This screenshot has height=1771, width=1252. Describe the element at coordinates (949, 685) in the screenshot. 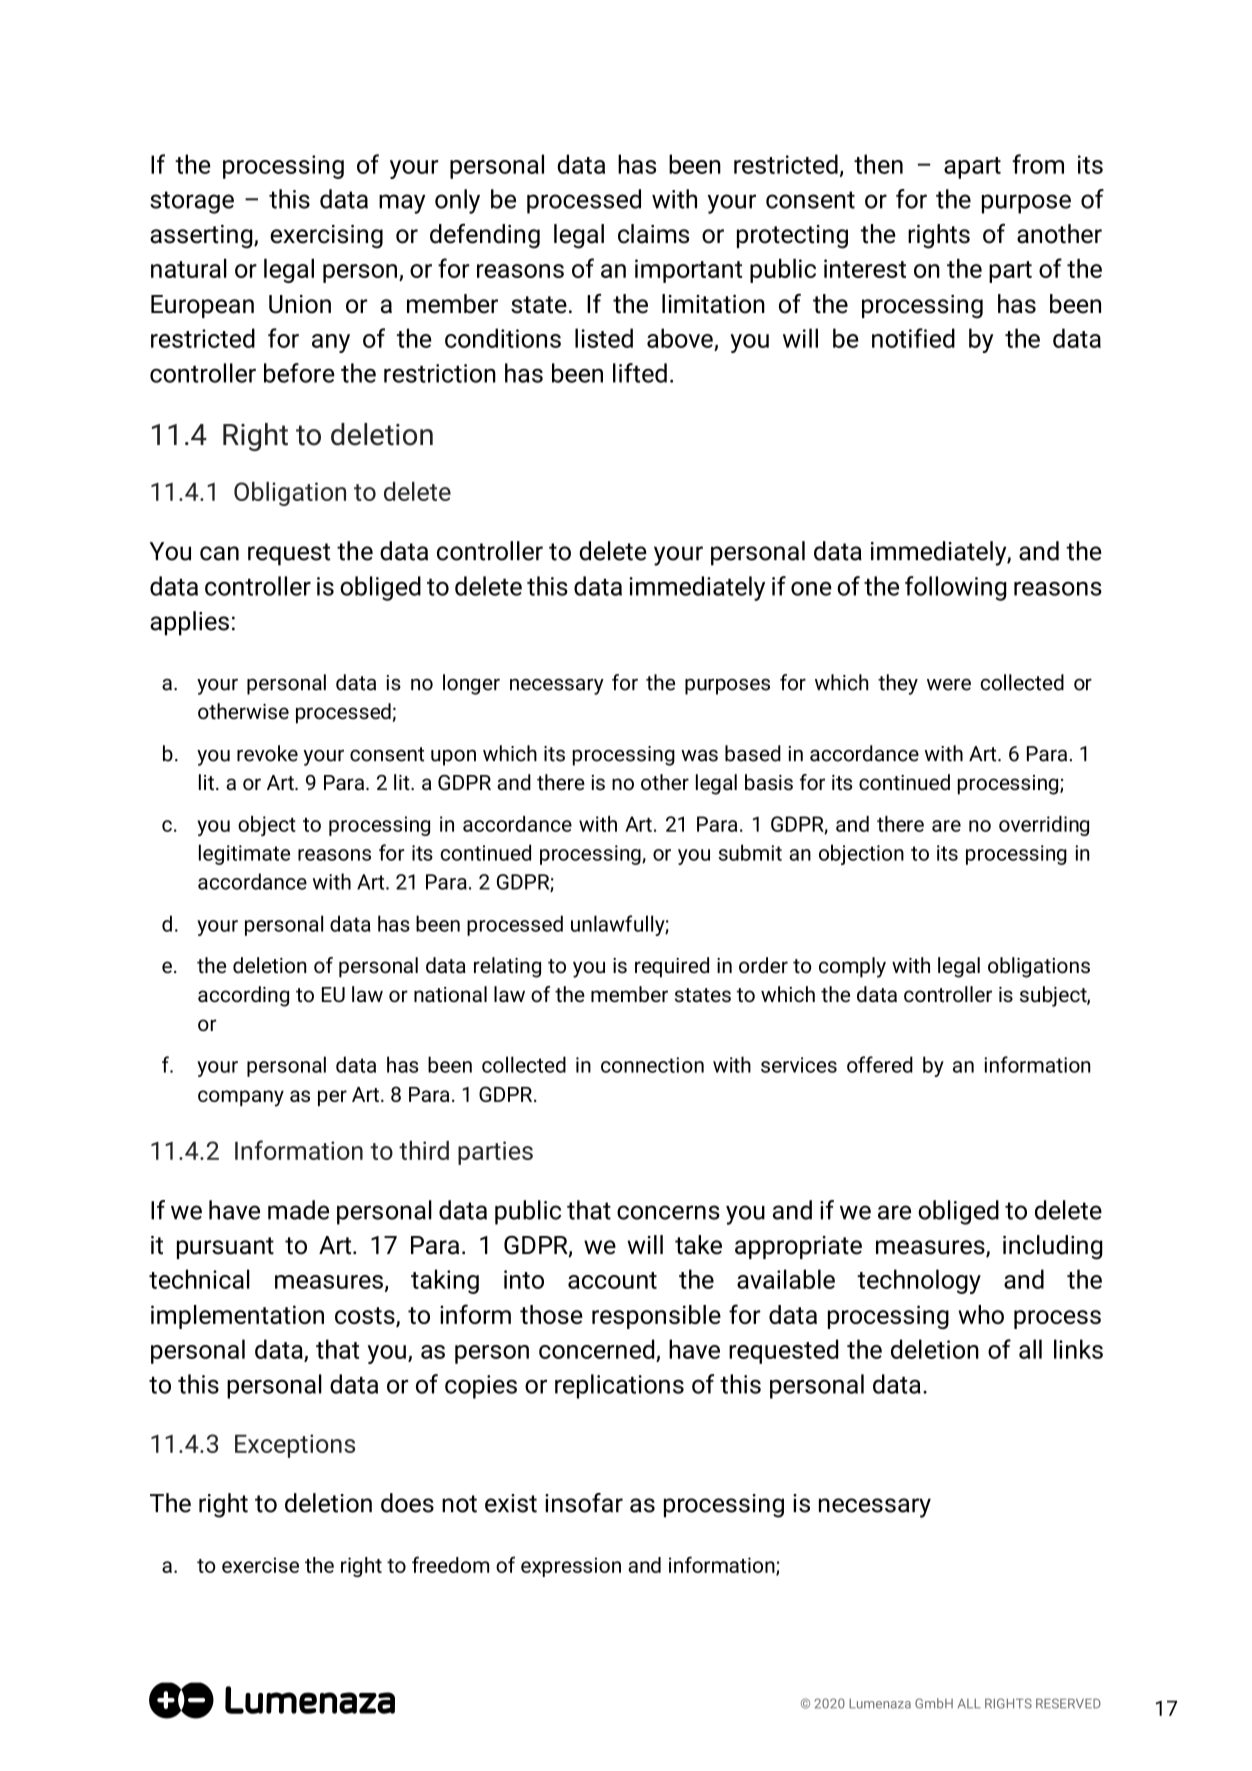

I see `were` at that location.
